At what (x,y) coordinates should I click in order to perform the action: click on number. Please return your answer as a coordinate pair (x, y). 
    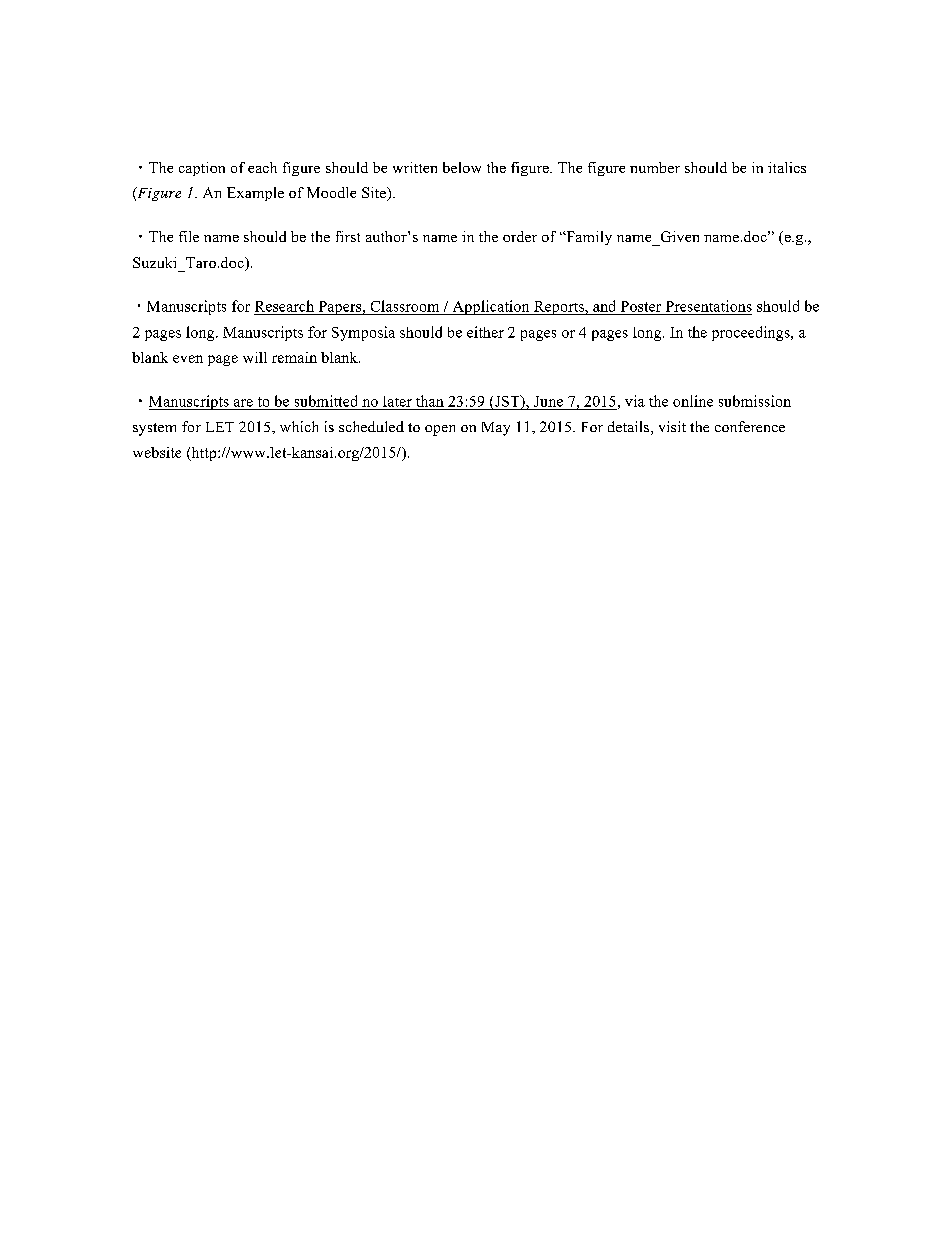
    Looking at the image, I should click on (655, 167).
